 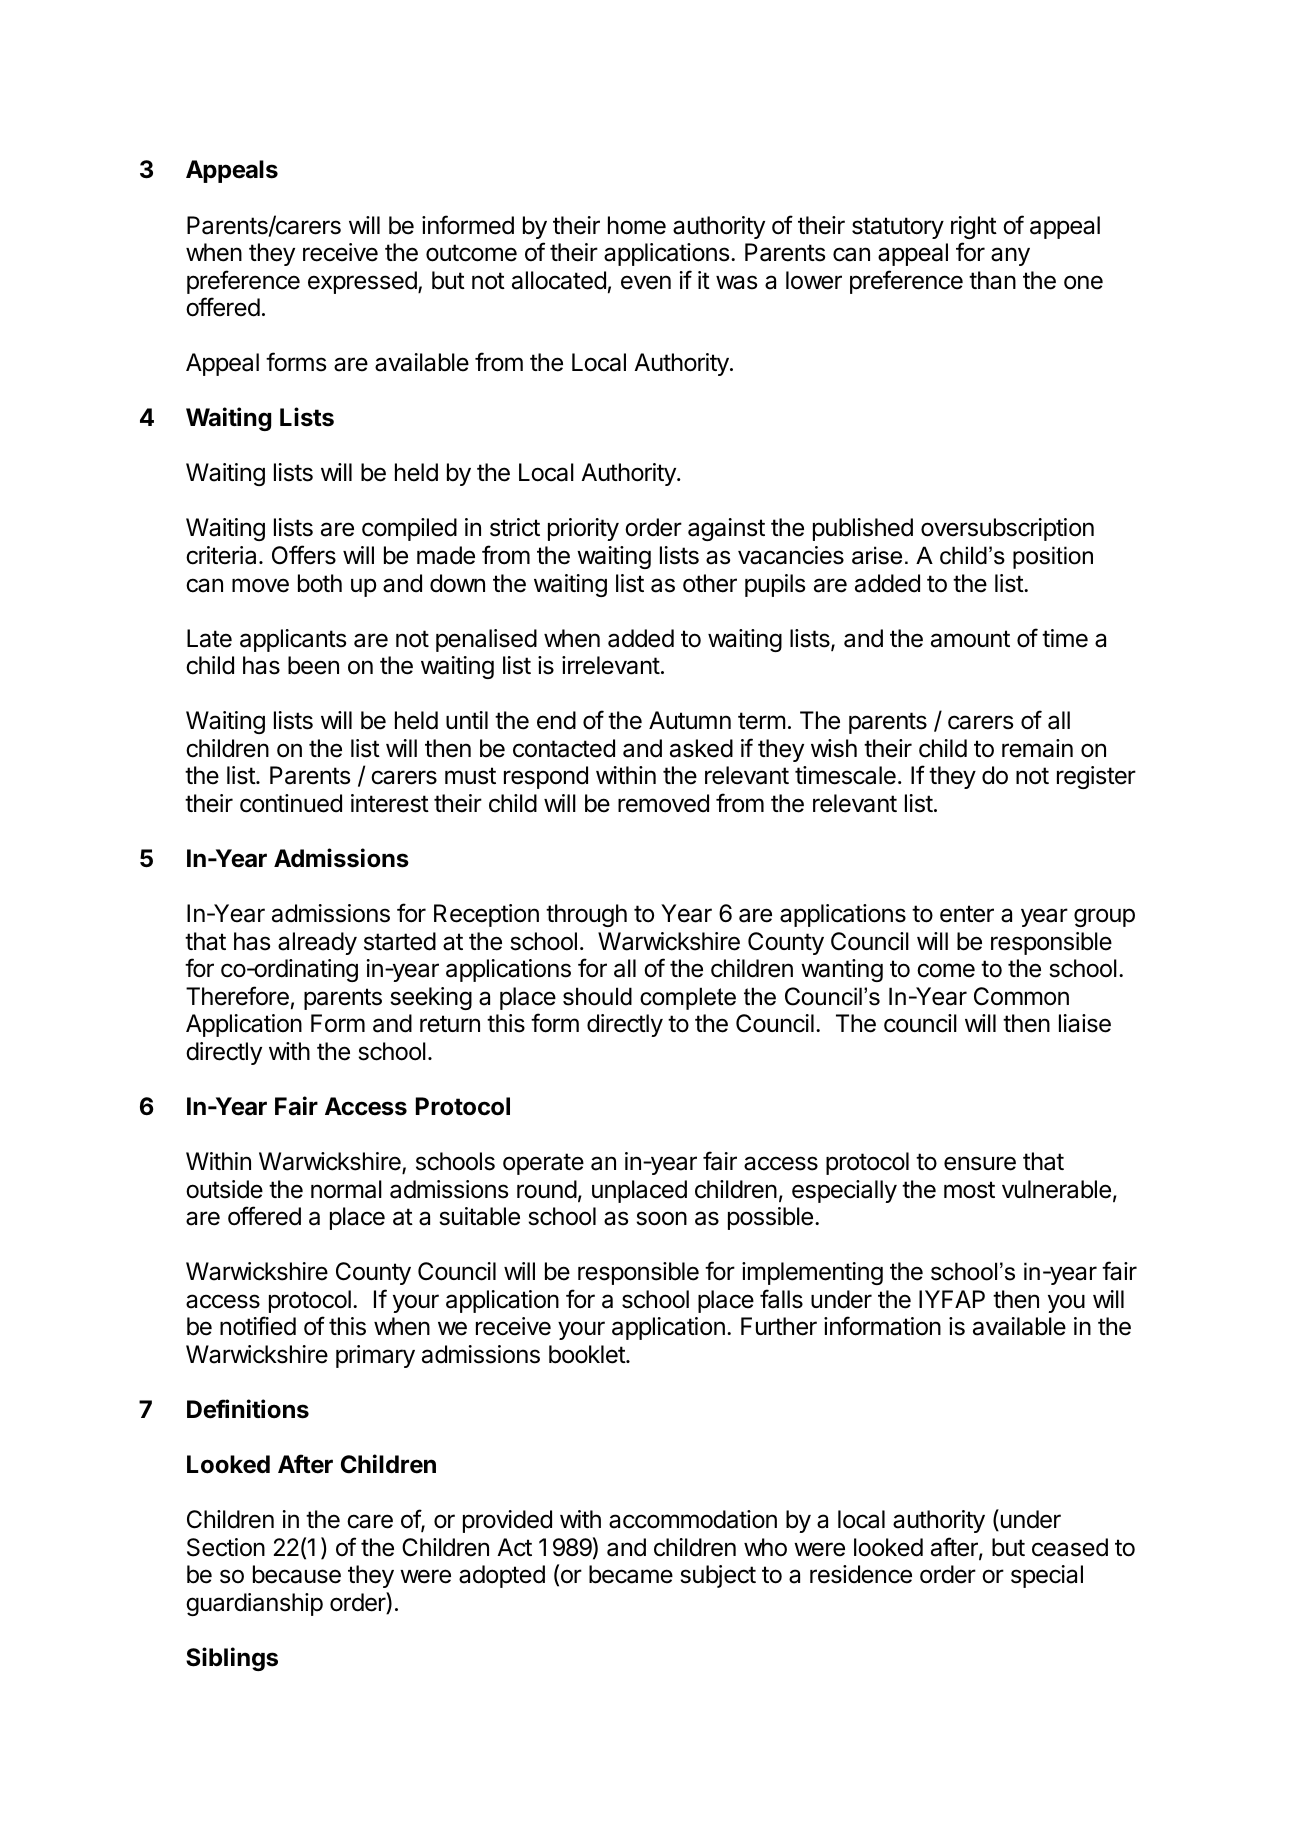 I want to click on normal, so click(x=346, y=1189).
